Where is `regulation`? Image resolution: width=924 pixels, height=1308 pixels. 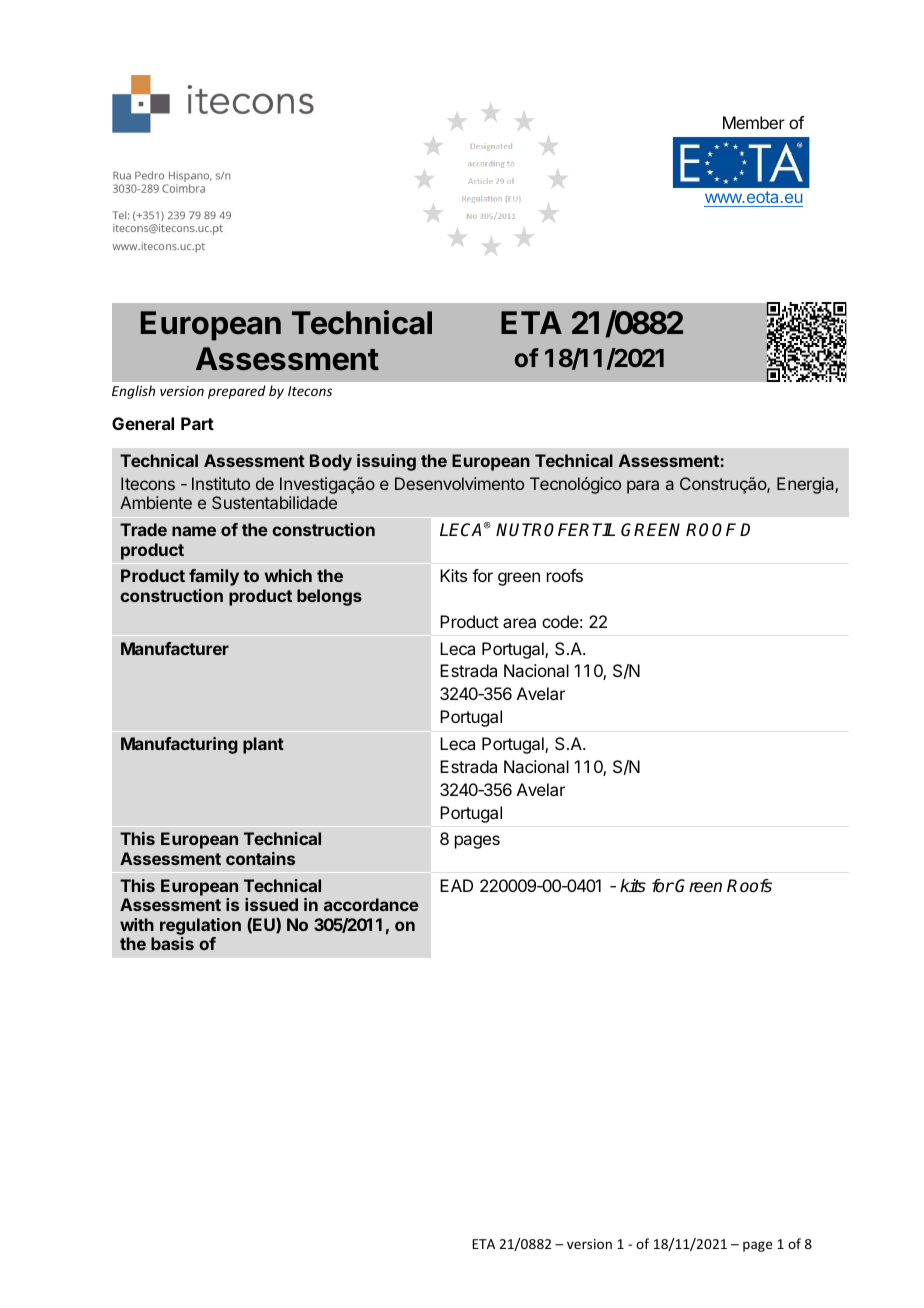
regulation is located at coordinates (200, 928).
